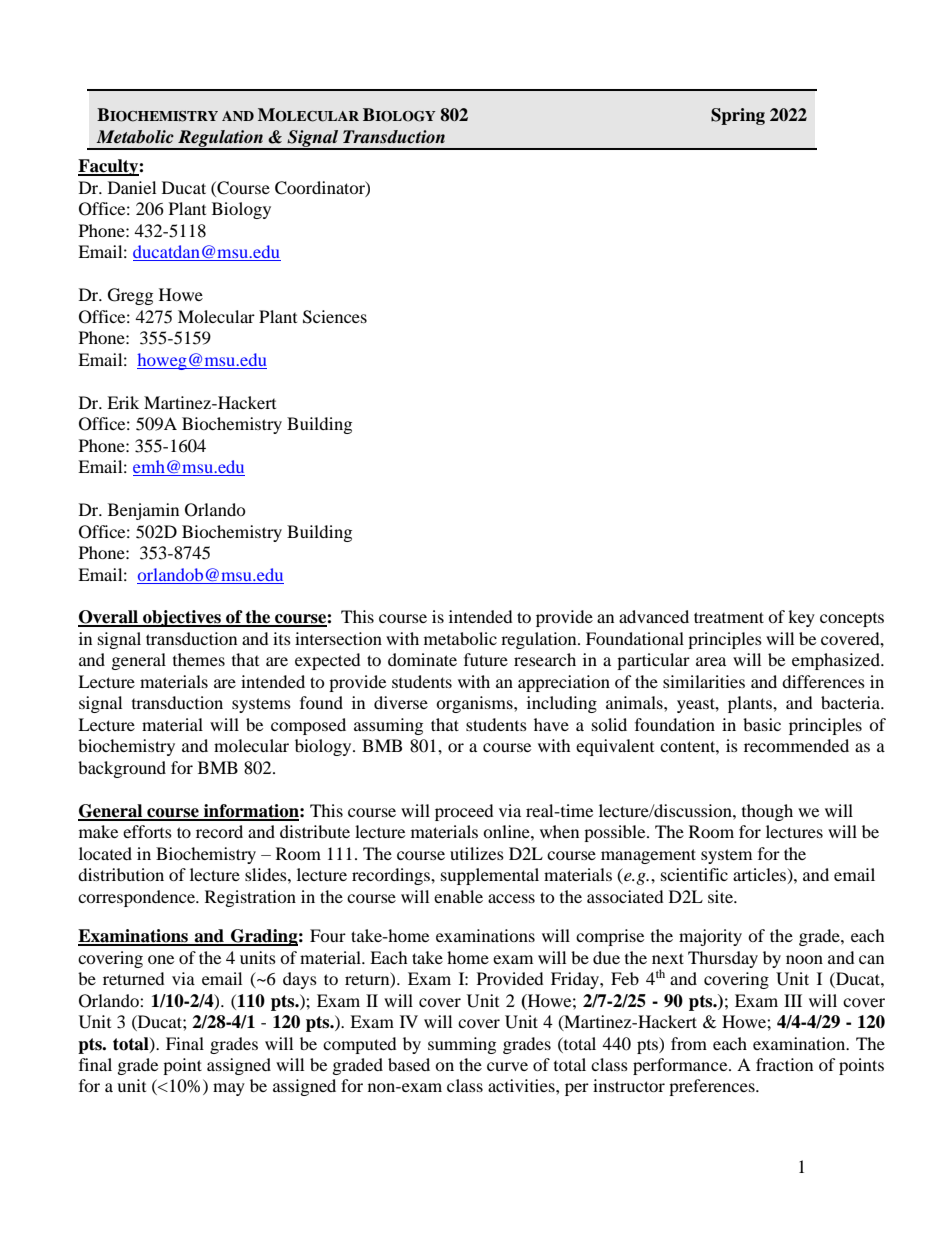  What do you see at coordinates (507, 1066) in the document?
I see `curve` at bounding box center [507, 1066].
